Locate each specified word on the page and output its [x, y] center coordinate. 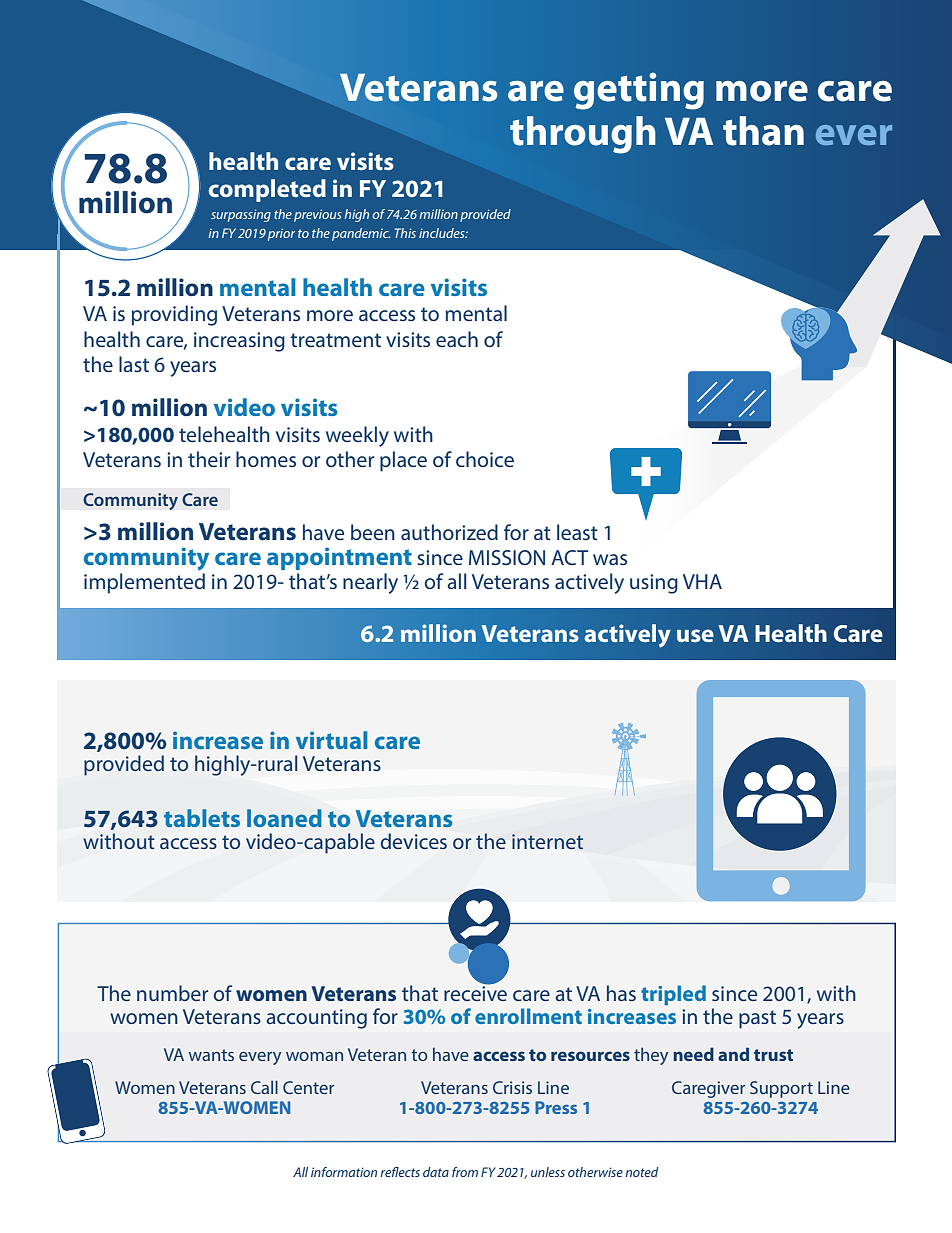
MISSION [507, 557]
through [582, 135]
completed [267, 190]
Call [264, 1087]
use [695, 635]
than [763, 131]
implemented [144, 583]
